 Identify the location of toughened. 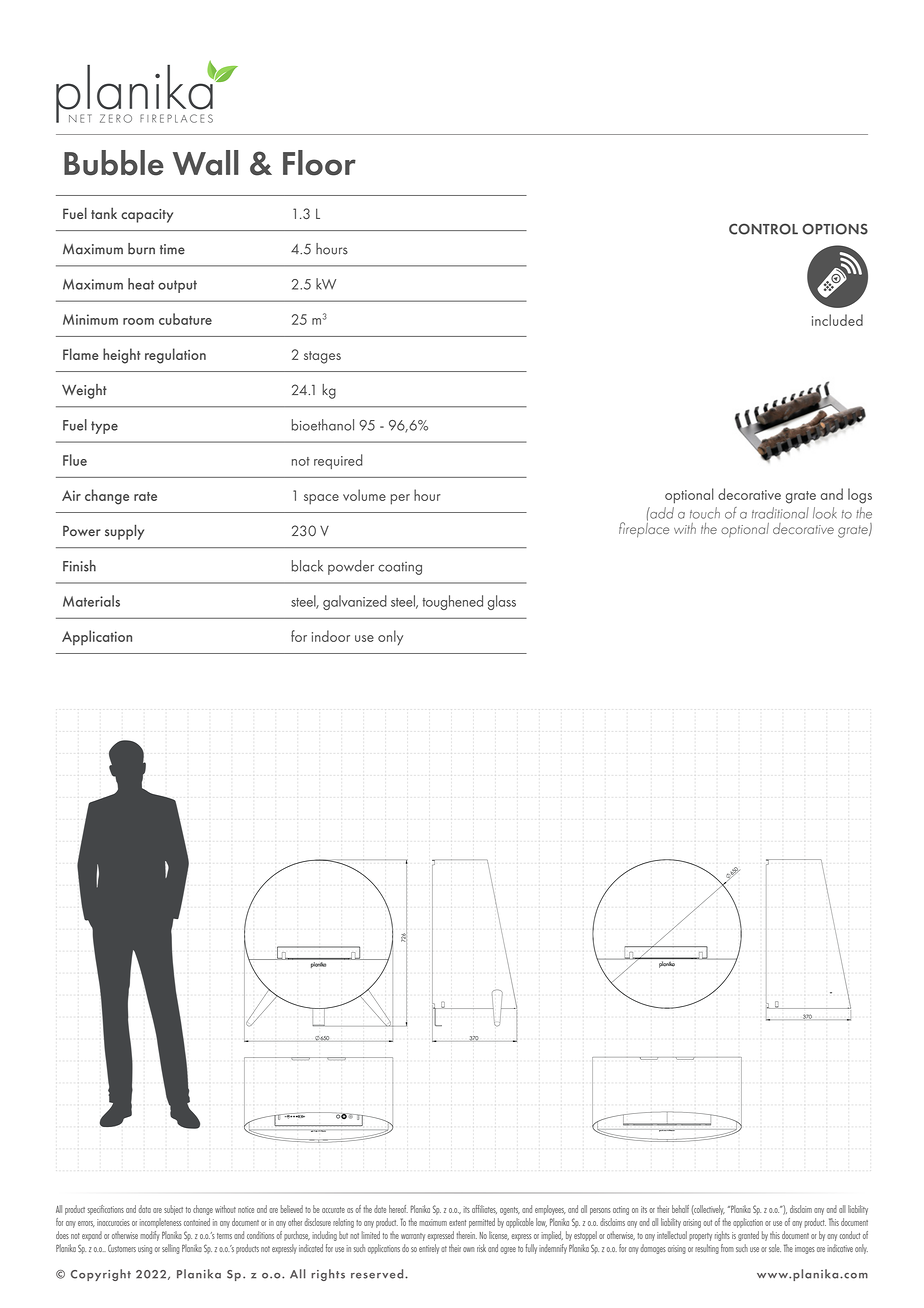
(452, 602).
